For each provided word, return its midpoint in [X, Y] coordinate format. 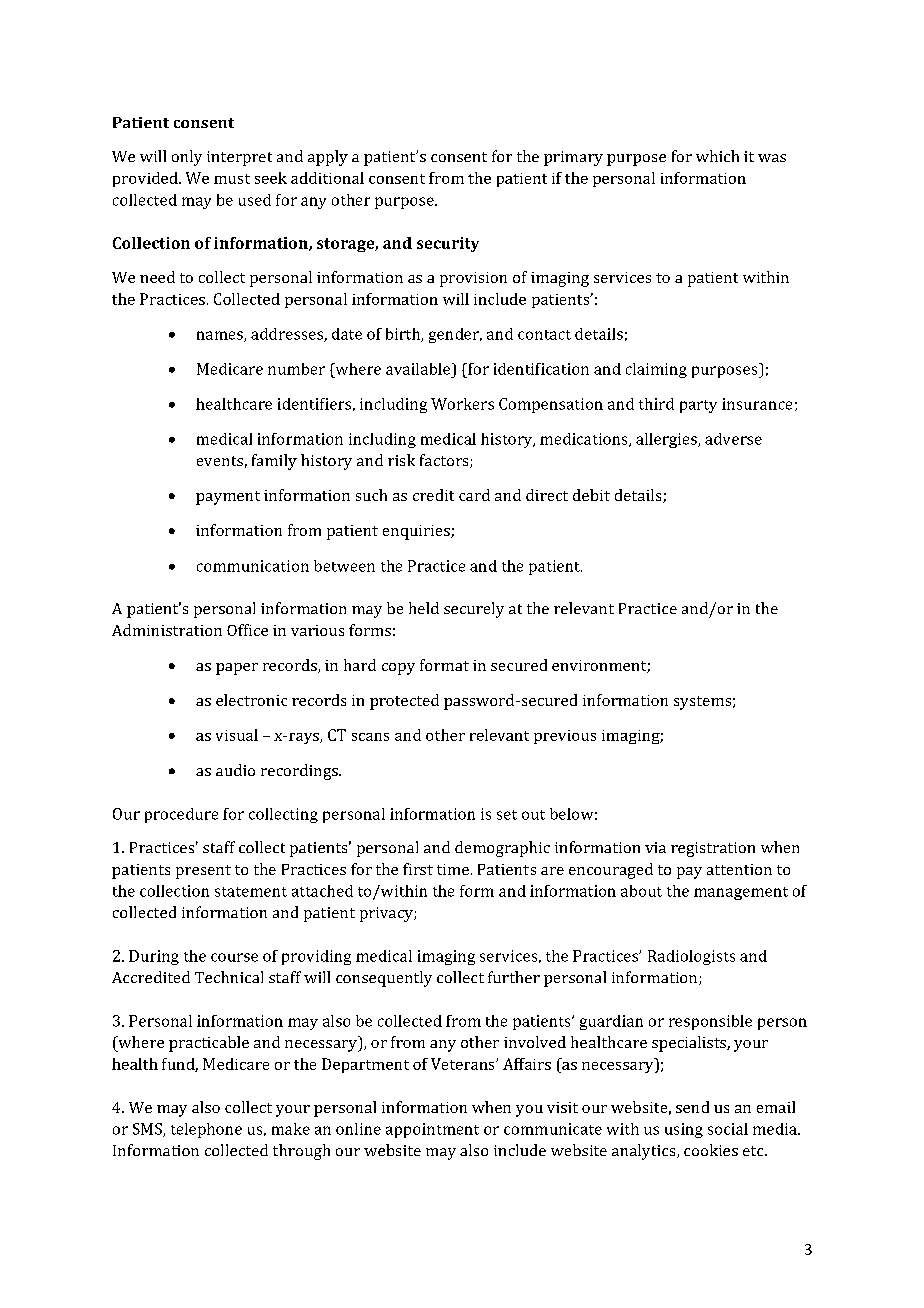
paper [237, 669]
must [232, 179]
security [448, 244]
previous [565, 737]
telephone [206, 1130]
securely [474, 610]
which [717, 156]
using [684, 1130]
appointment [432, 1130]
